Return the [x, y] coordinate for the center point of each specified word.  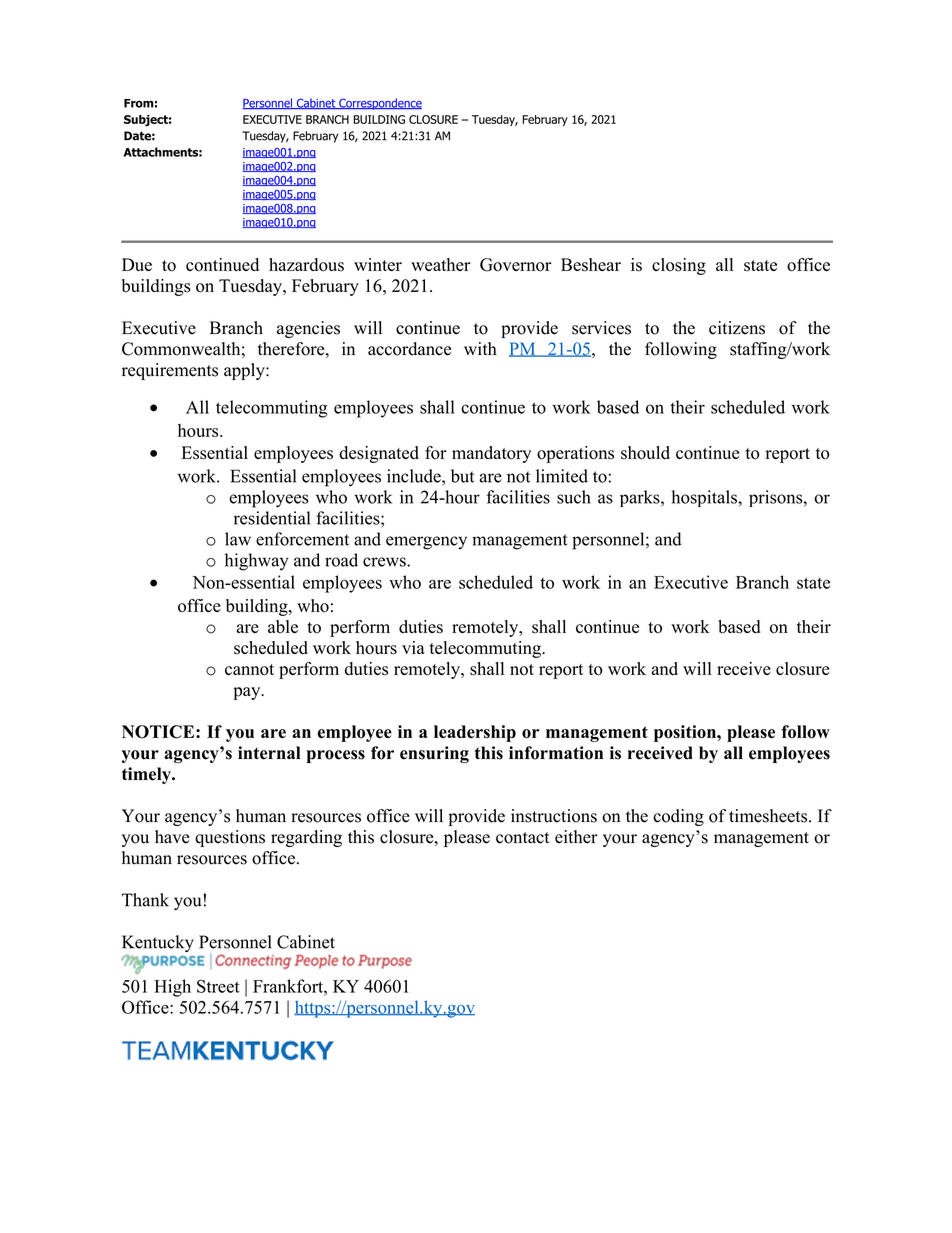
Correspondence [379, 104]
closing [679, 266]
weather [440, 264]
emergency [426, 543]
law [238, 539]
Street [218, 986]
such [574, 497]
